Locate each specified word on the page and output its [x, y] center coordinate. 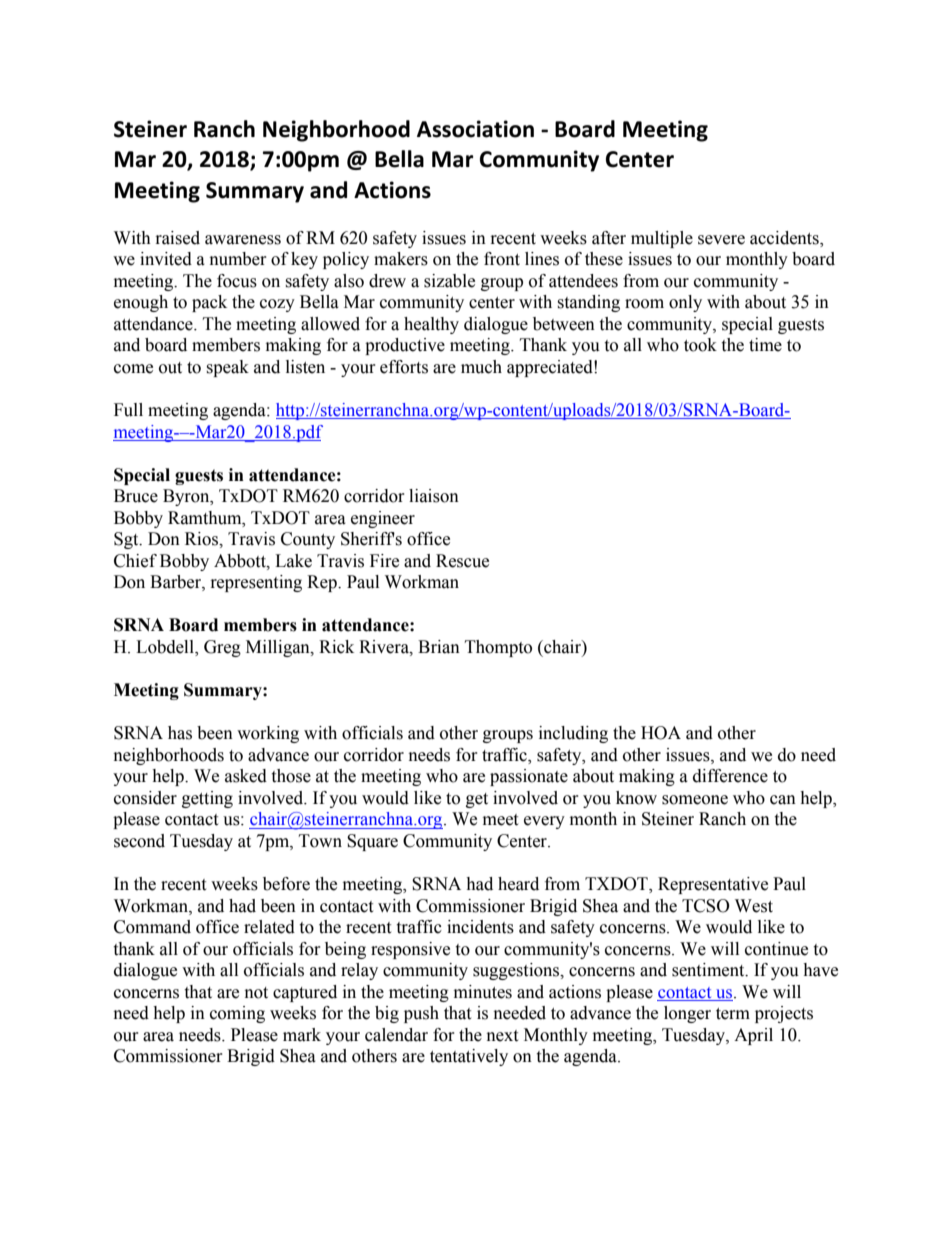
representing [256, 583]
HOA [661, 733]
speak [227, 368]
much [481, 367]
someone [695, 800]
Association [475, 129]
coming [237, 1014]
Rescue [462, 561]
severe [721, 240]
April [753, 1036]
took [700, 345]
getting [207, 799]
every [544, 822]
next [502, 1036]
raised [178, 238]
